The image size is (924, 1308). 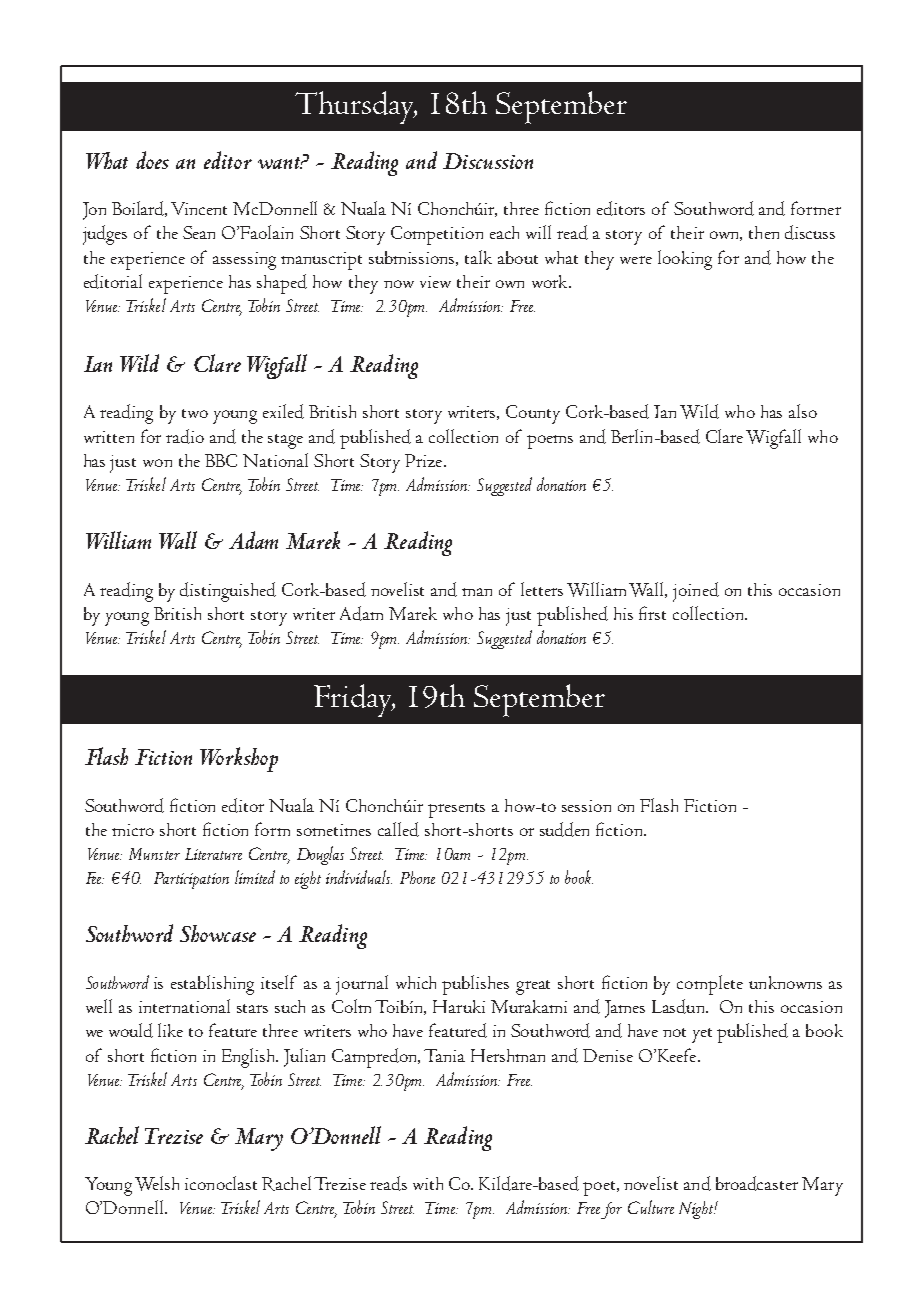 I want to click on with, so click(x=428, y=1183).
